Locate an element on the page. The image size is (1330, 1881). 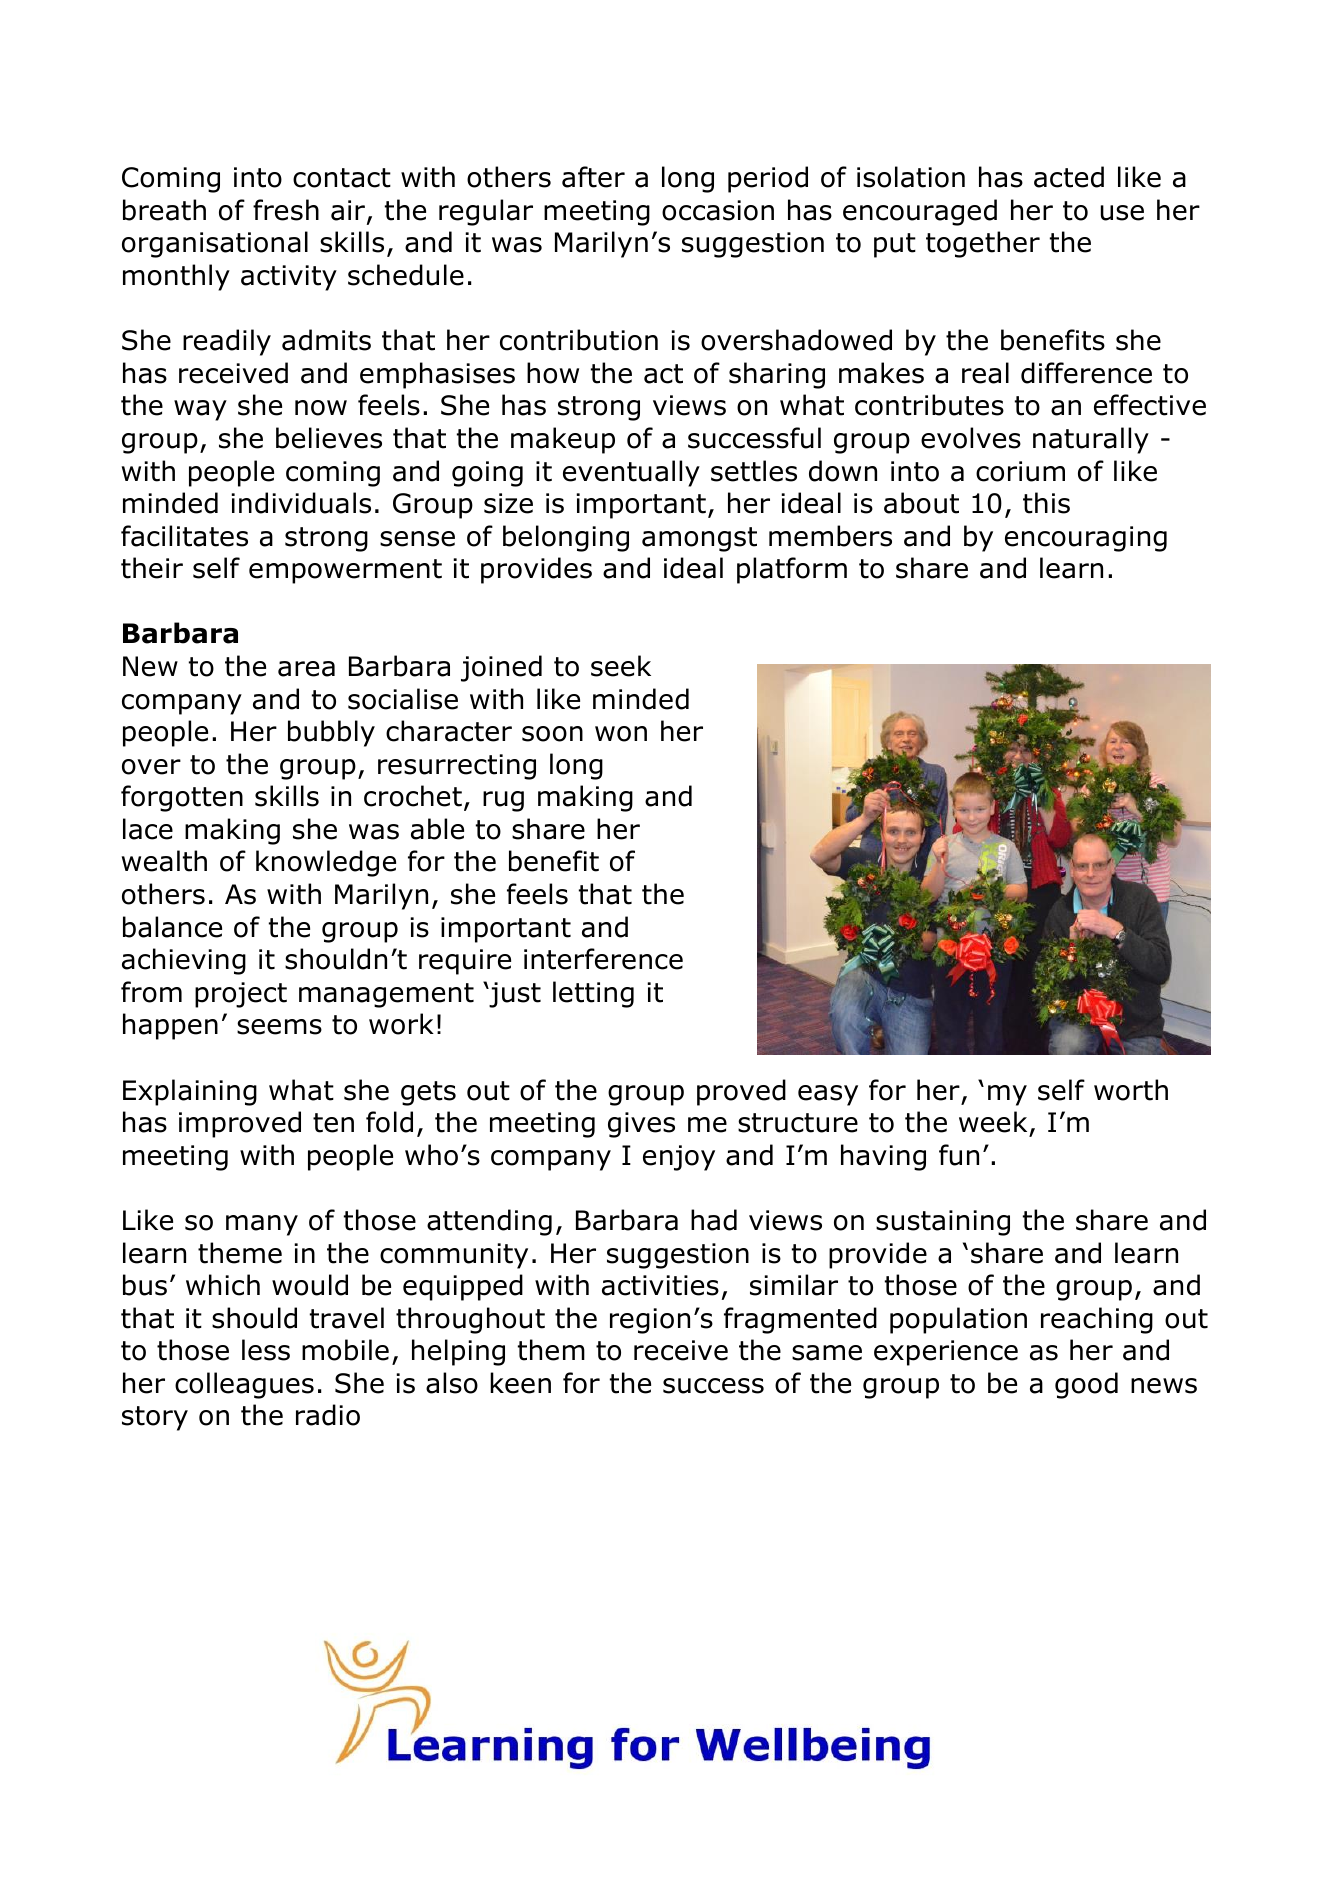
occasion is located at coordinates (718, 210).
